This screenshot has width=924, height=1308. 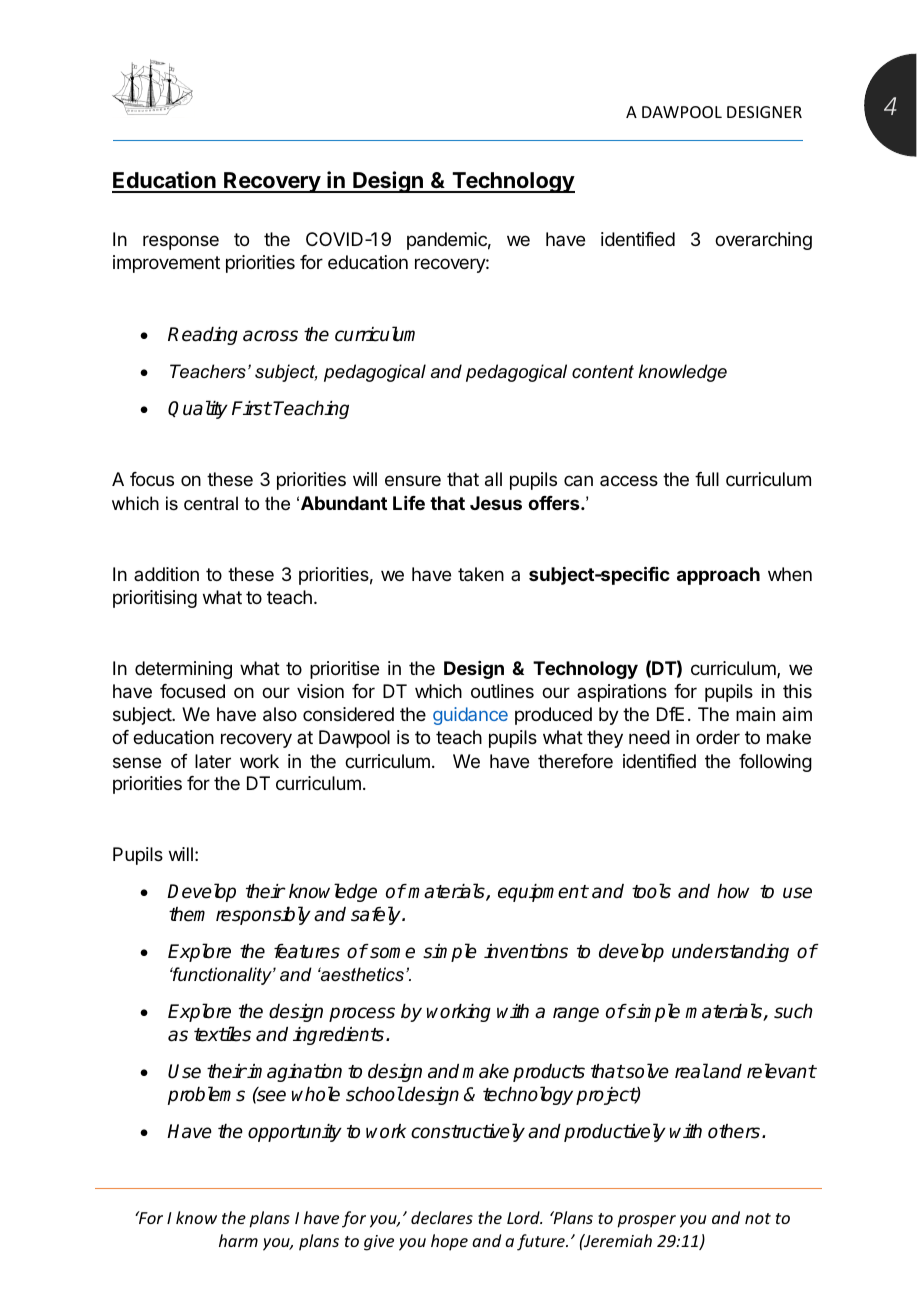 I want to click on approach, so click(x=718, y=576).
